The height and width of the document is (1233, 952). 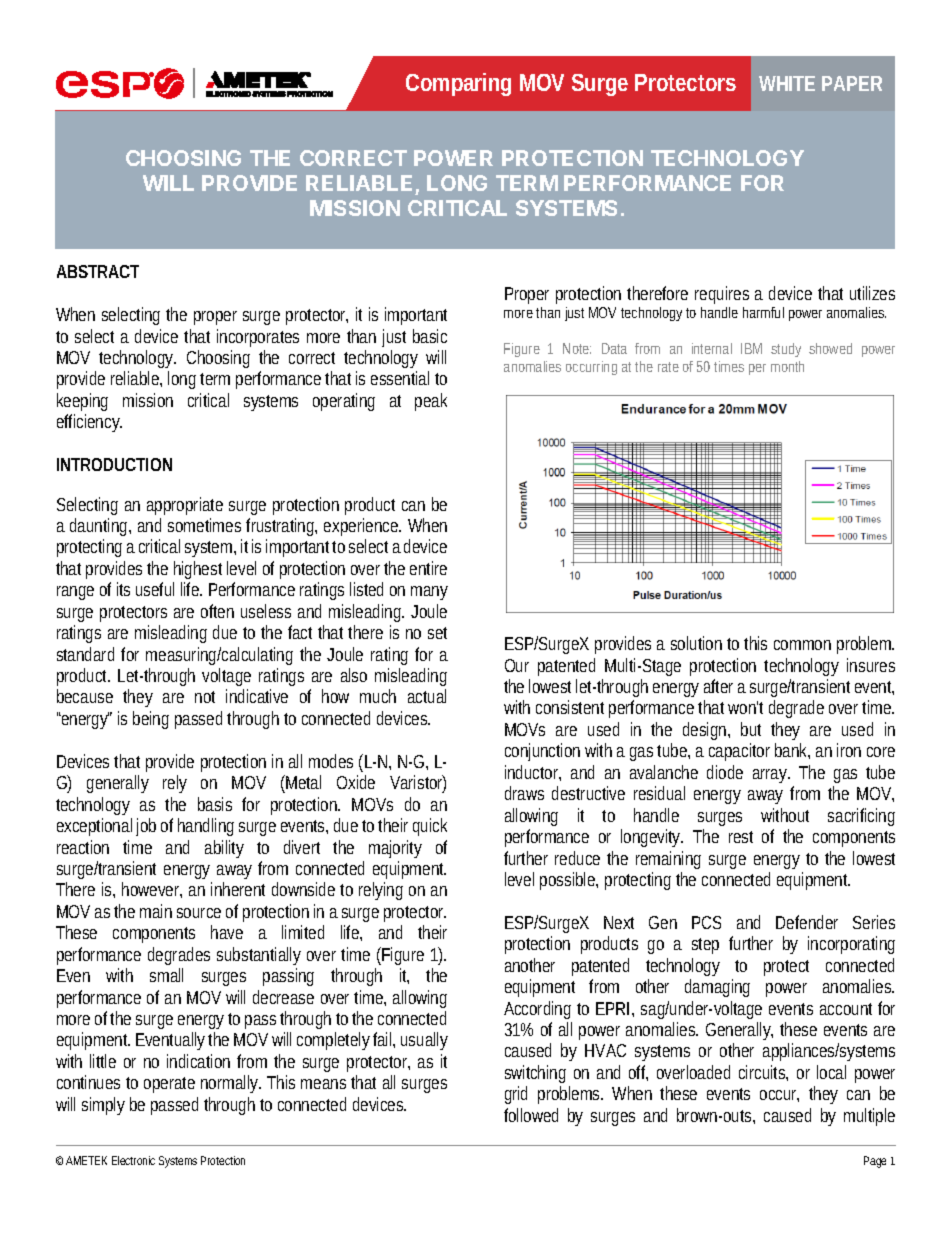 What do you see at coordinates (98, 271) in the document?
I see `ABSTRACT` at bounding box center [98, 271].
